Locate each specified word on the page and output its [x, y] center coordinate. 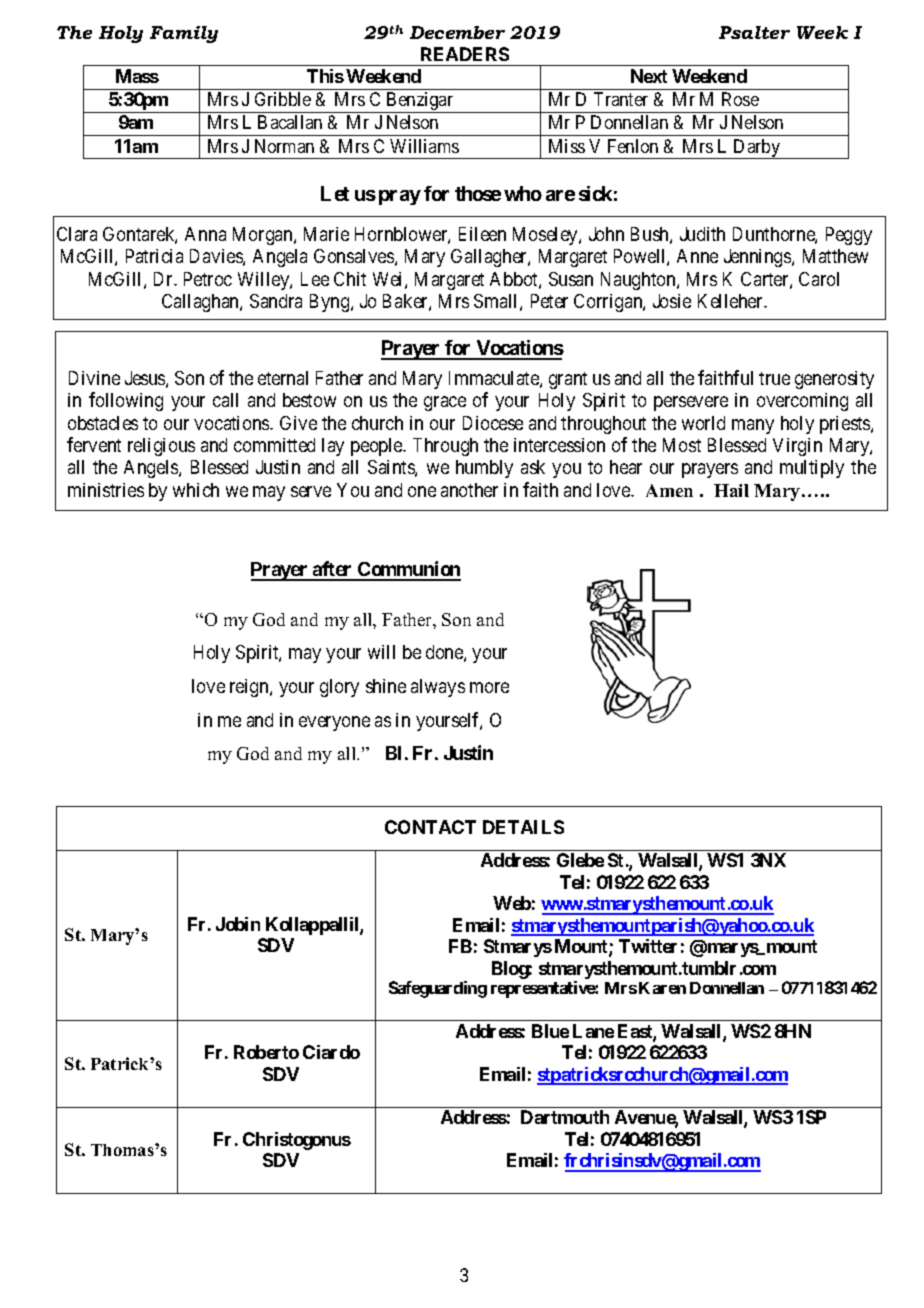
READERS [465, 54]
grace [445, 403]
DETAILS [523, 827]
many [753, 426]
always [438, 688]
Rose [740, 99]
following [126, 401]
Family [184, 34]
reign [250, 688]
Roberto [266, 1052]
